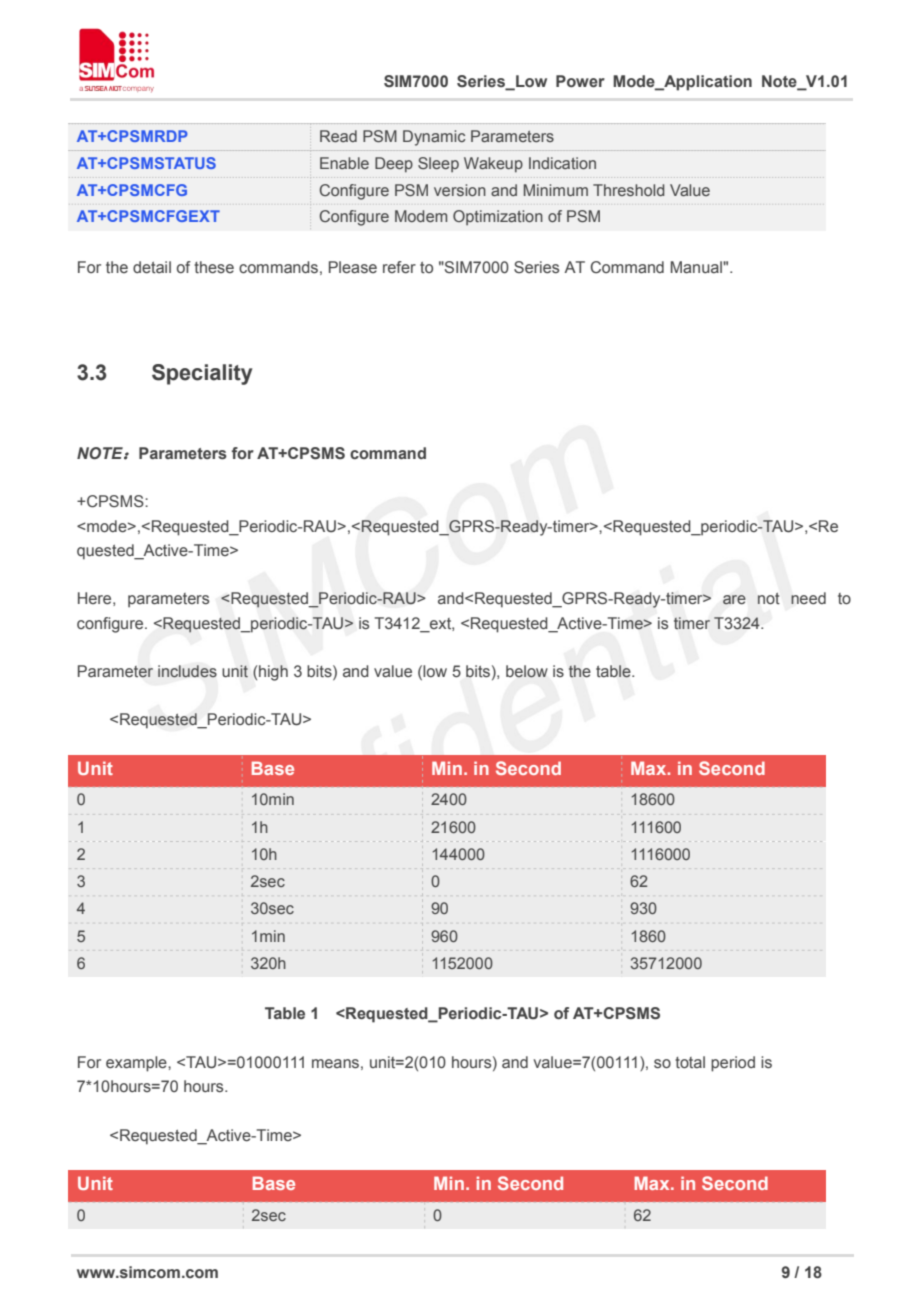 Image resolution: width=924 pixels, height=1308 pixels. What do you see at coordinates (628, 190) in the page?
I see `Threshold` at bounding box center [628, 190].
